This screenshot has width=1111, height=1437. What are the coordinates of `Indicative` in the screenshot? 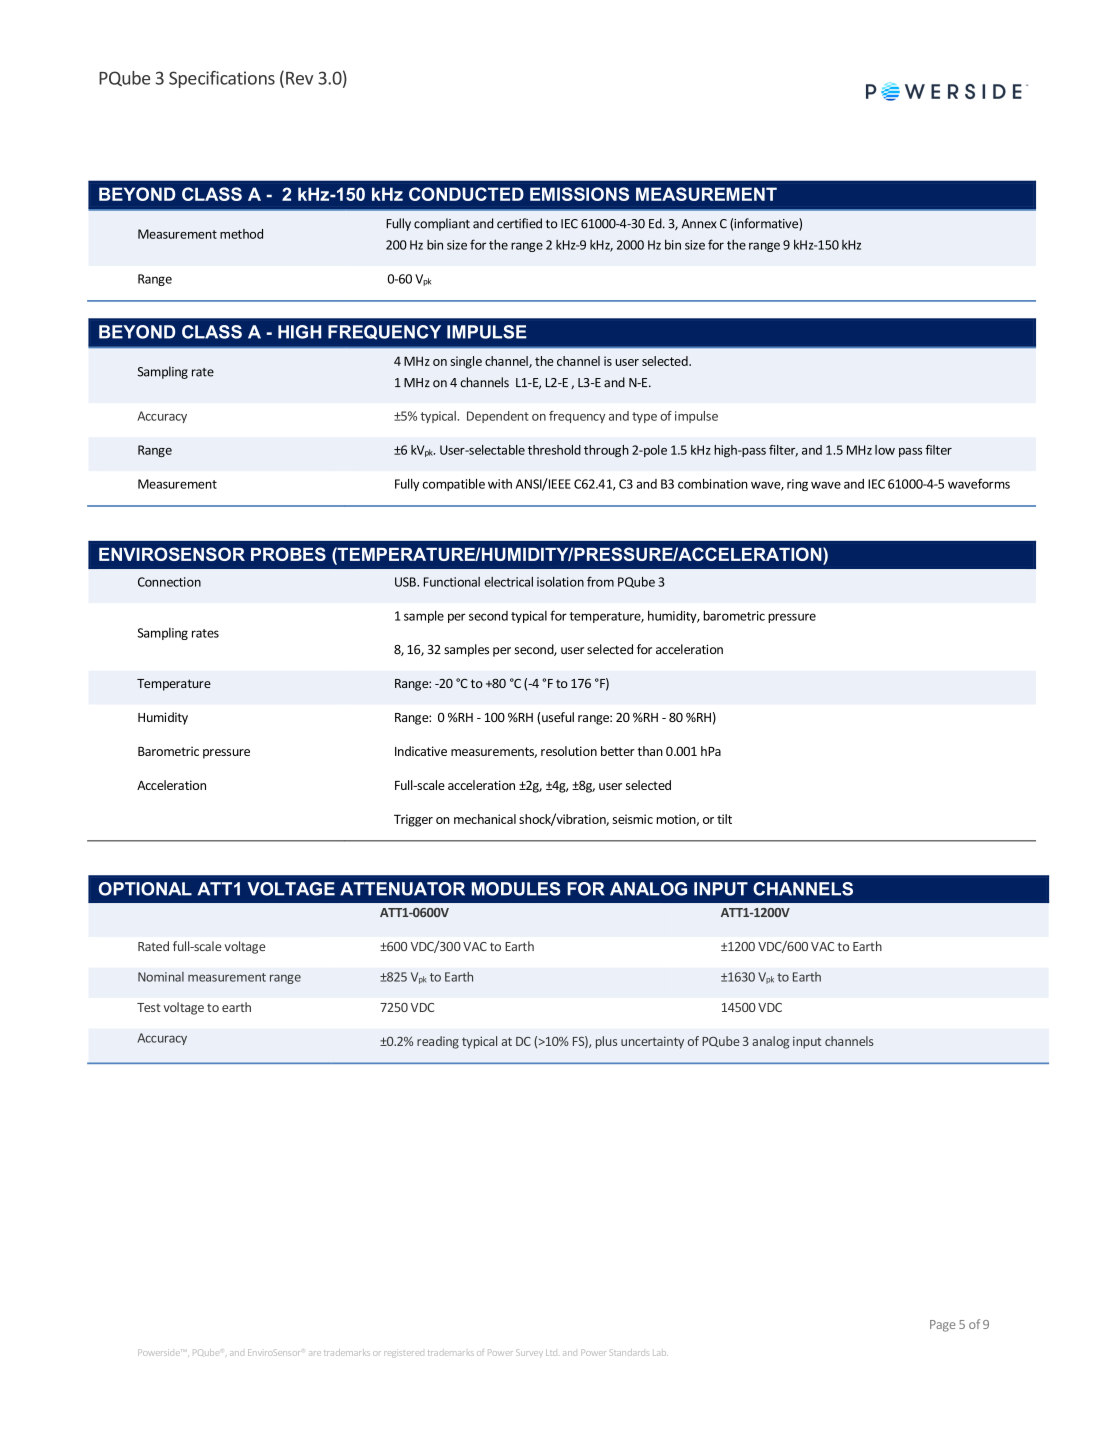 It's located at (421, 751).
